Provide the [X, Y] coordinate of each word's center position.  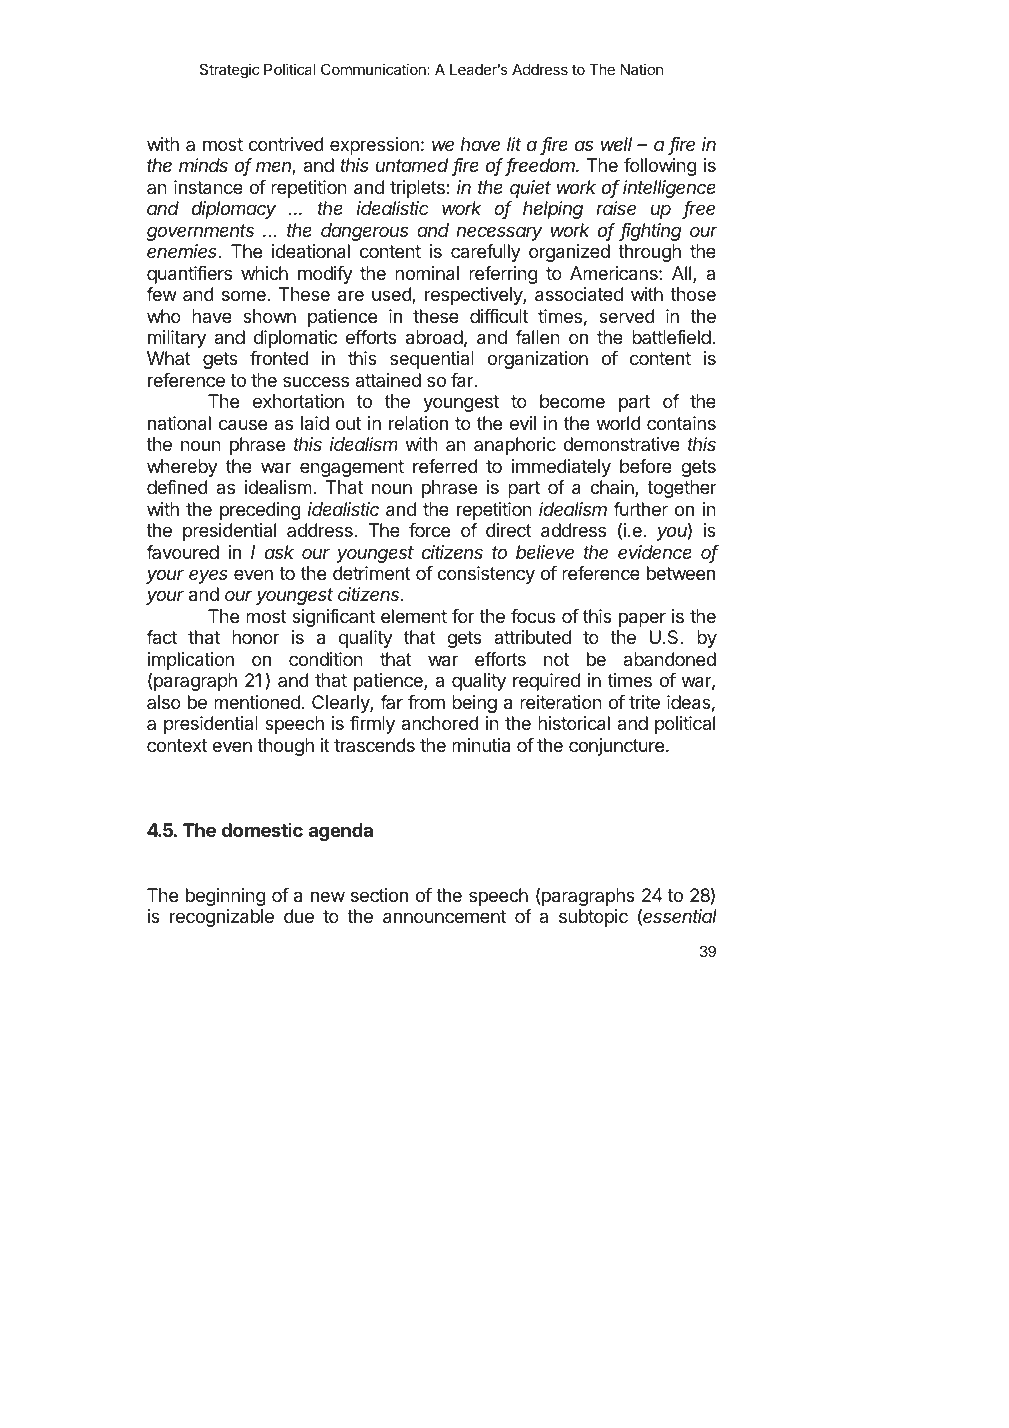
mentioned [257, 702]
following [660, 167]
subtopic [593, 918]
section [379, 895]
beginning [226, 897]
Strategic [230, 71]
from [426, 702]
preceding [260, 511]
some [244, 295]
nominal [427, 273]
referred [445, 466]
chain [613, 488]
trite [644, 702]
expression [374, 146]
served [627, 316]
